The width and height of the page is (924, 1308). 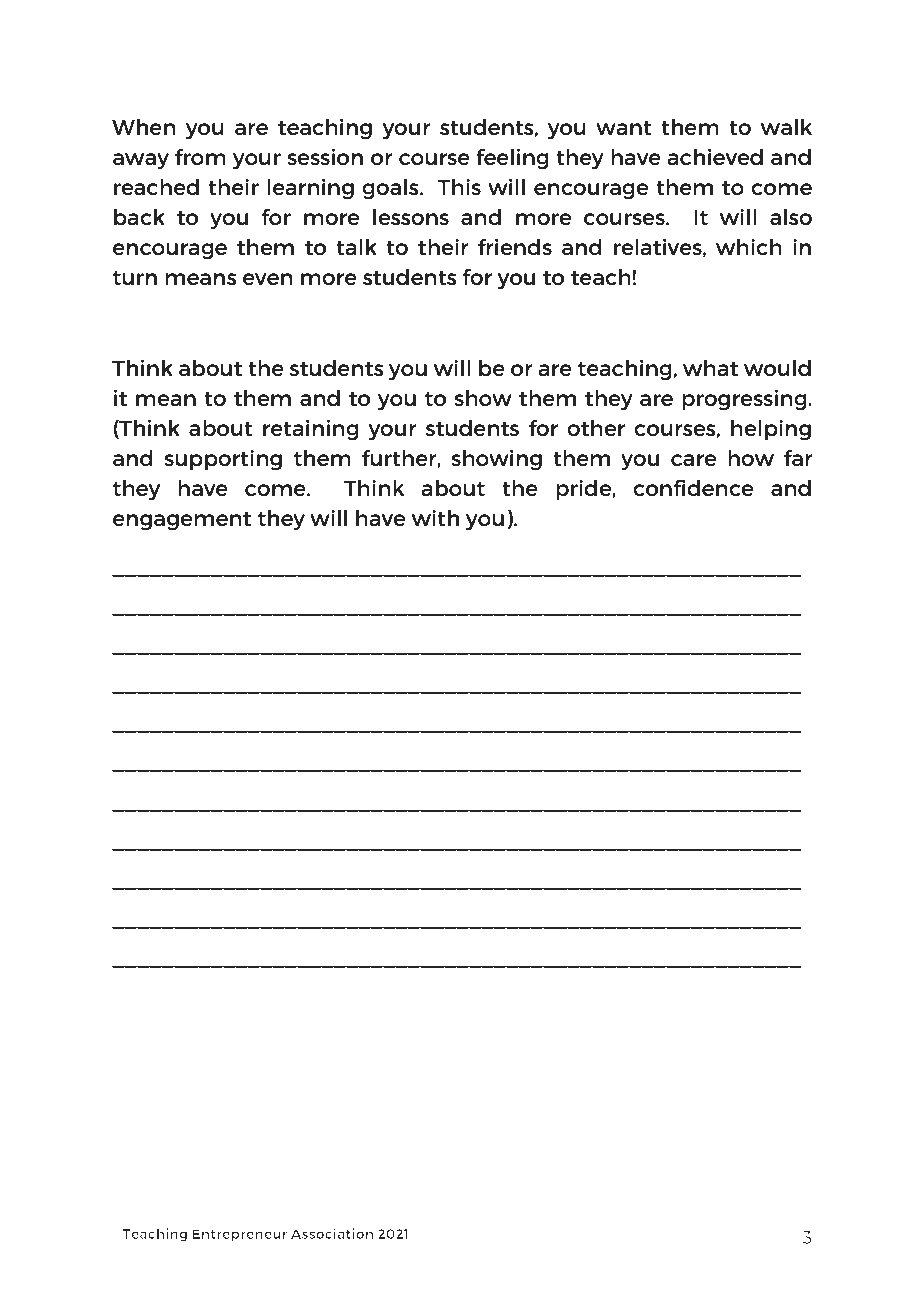 What do you see at coordinates (715, 156) in the page?
I see `achieved` at bounding box center [715, 156].
